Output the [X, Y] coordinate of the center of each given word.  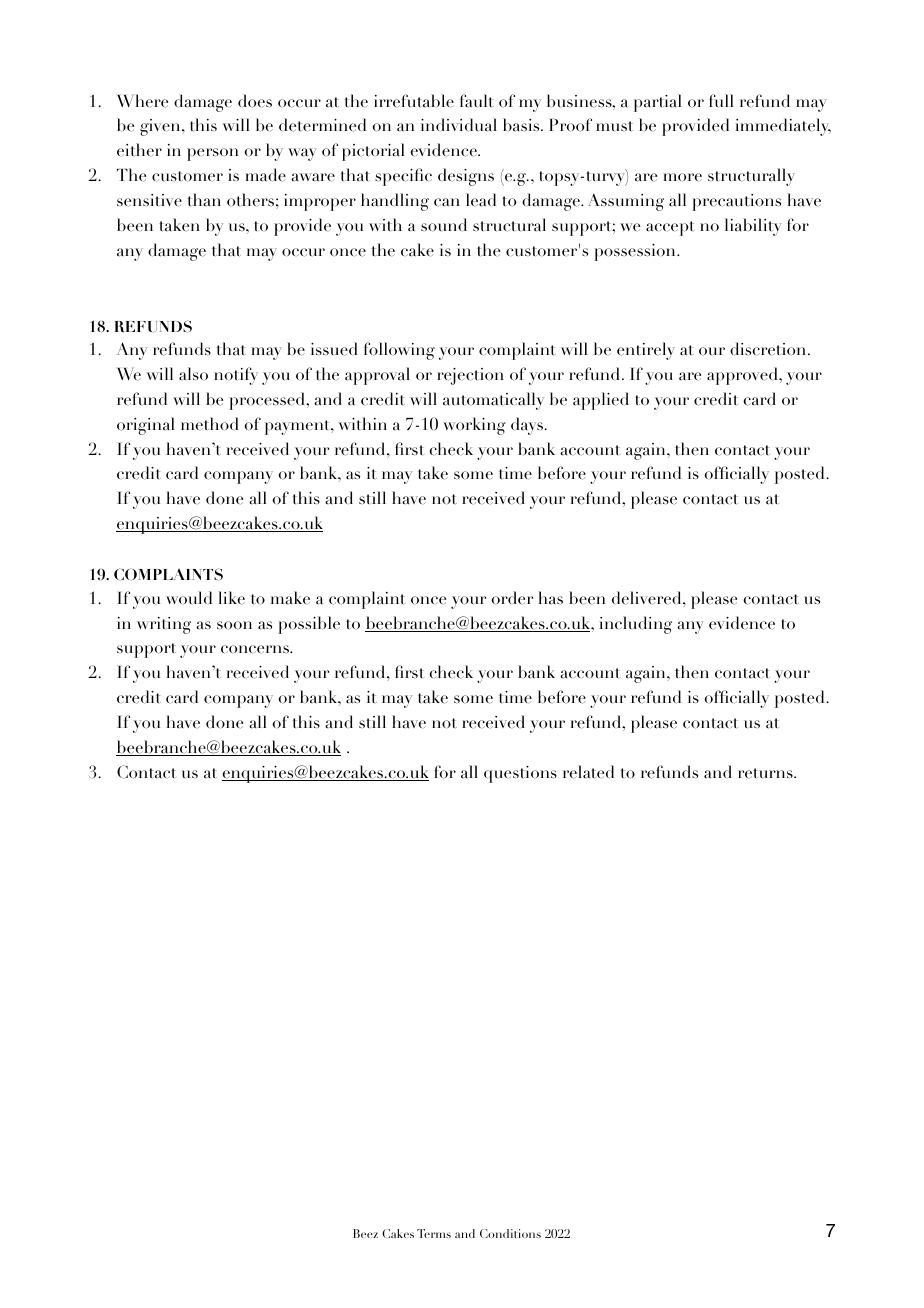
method [210, 424]
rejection [470, 376]
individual [459, 125]
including [636, 625]
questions [520, 774]
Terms [434, 1233]
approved [743, 376]
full [721, 100]
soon [234, 625]
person [212, 154]
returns [766, 773]
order [512, 598]
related [588, 772]
